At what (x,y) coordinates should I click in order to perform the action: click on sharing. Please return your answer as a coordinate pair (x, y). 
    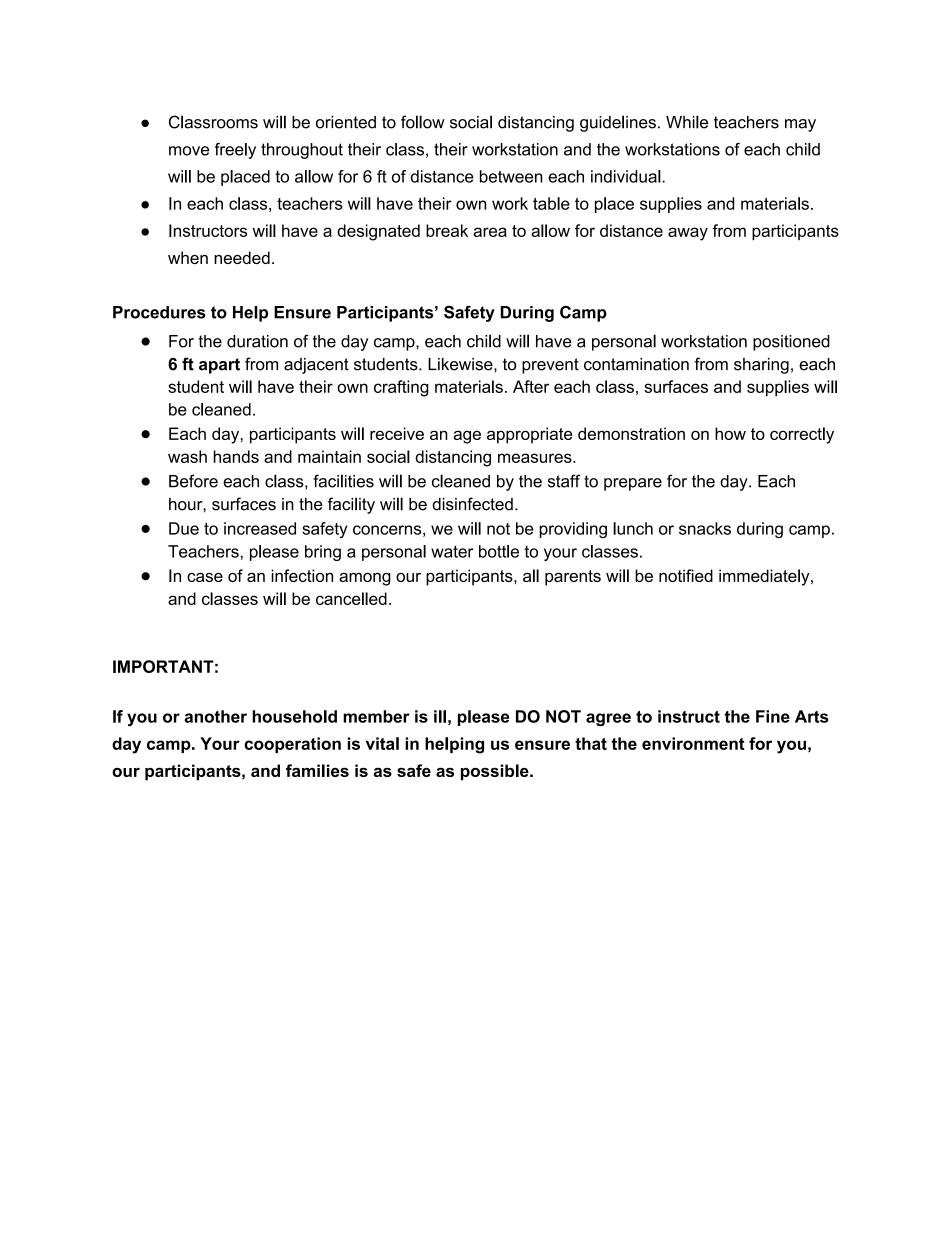
    Looking at the image, I should click on (761, 366).
